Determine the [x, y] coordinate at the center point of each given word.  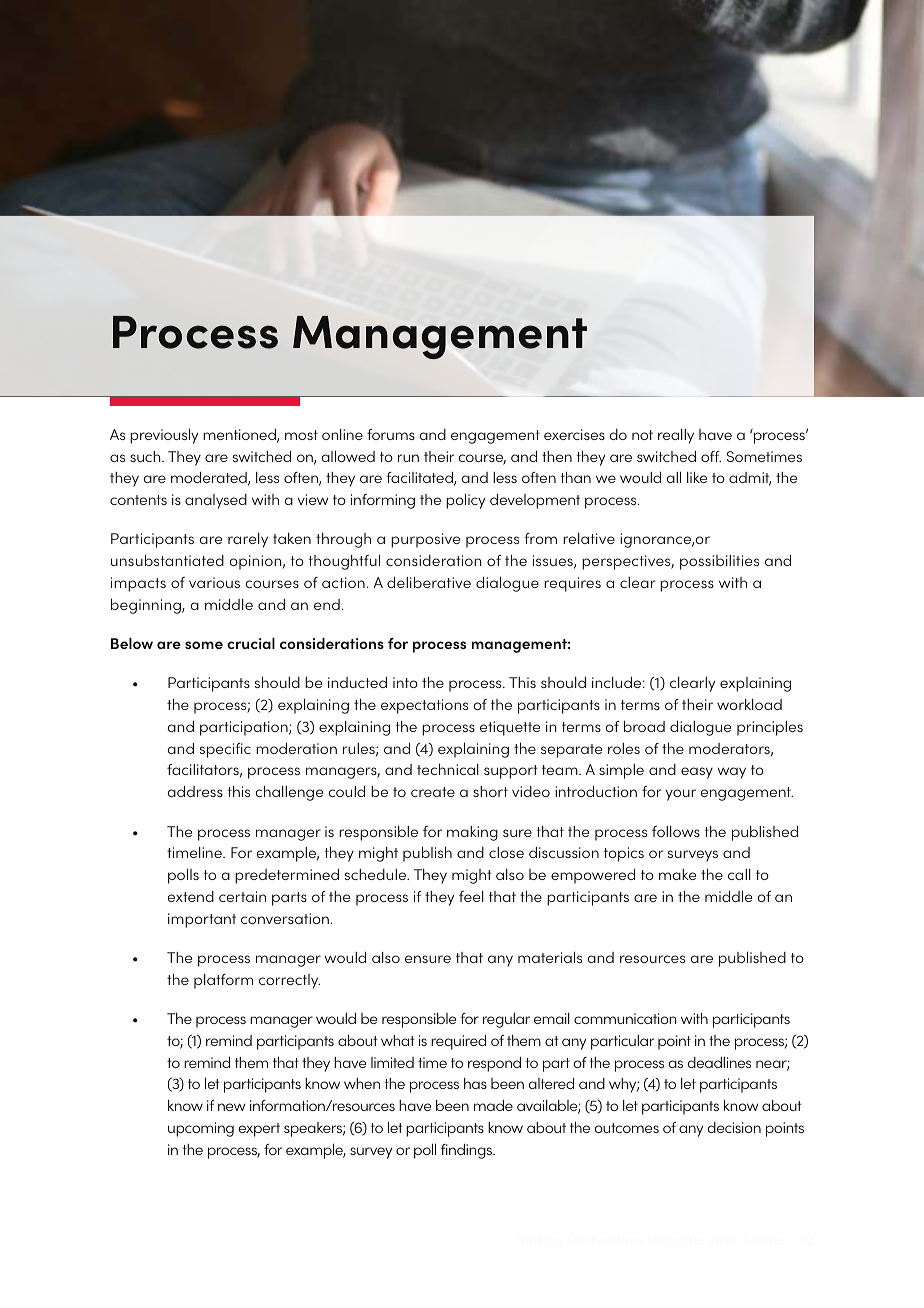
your [681, 795]
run [408, 458]
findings [468, 1151]
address [195, 791]
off [711, 456]
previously [164, 436]
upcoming [201, 1129]
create [433, 792]
